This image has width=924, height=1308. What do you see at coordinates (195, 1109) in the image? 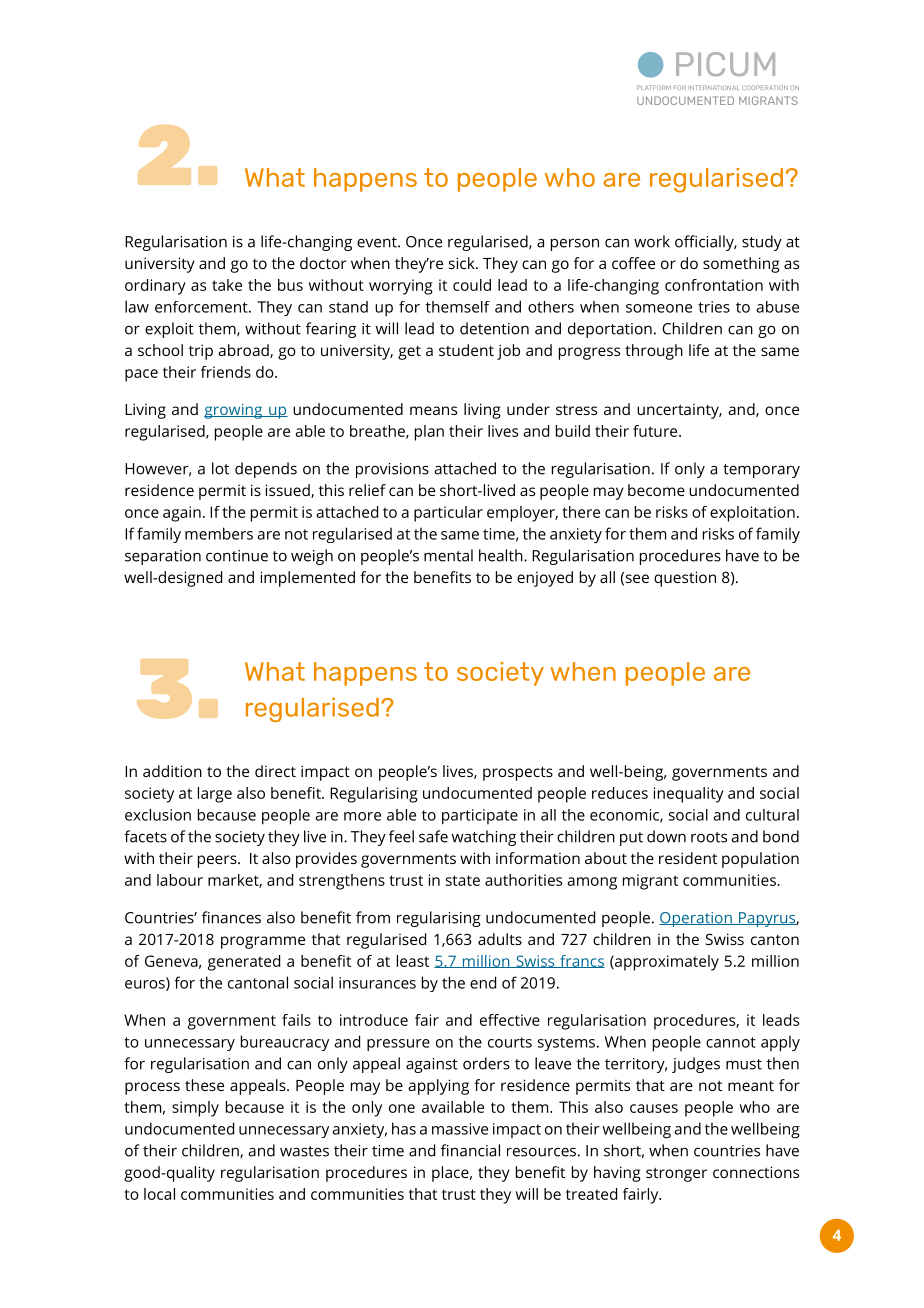
I see `simply` at bounding box center [195, 1109].
